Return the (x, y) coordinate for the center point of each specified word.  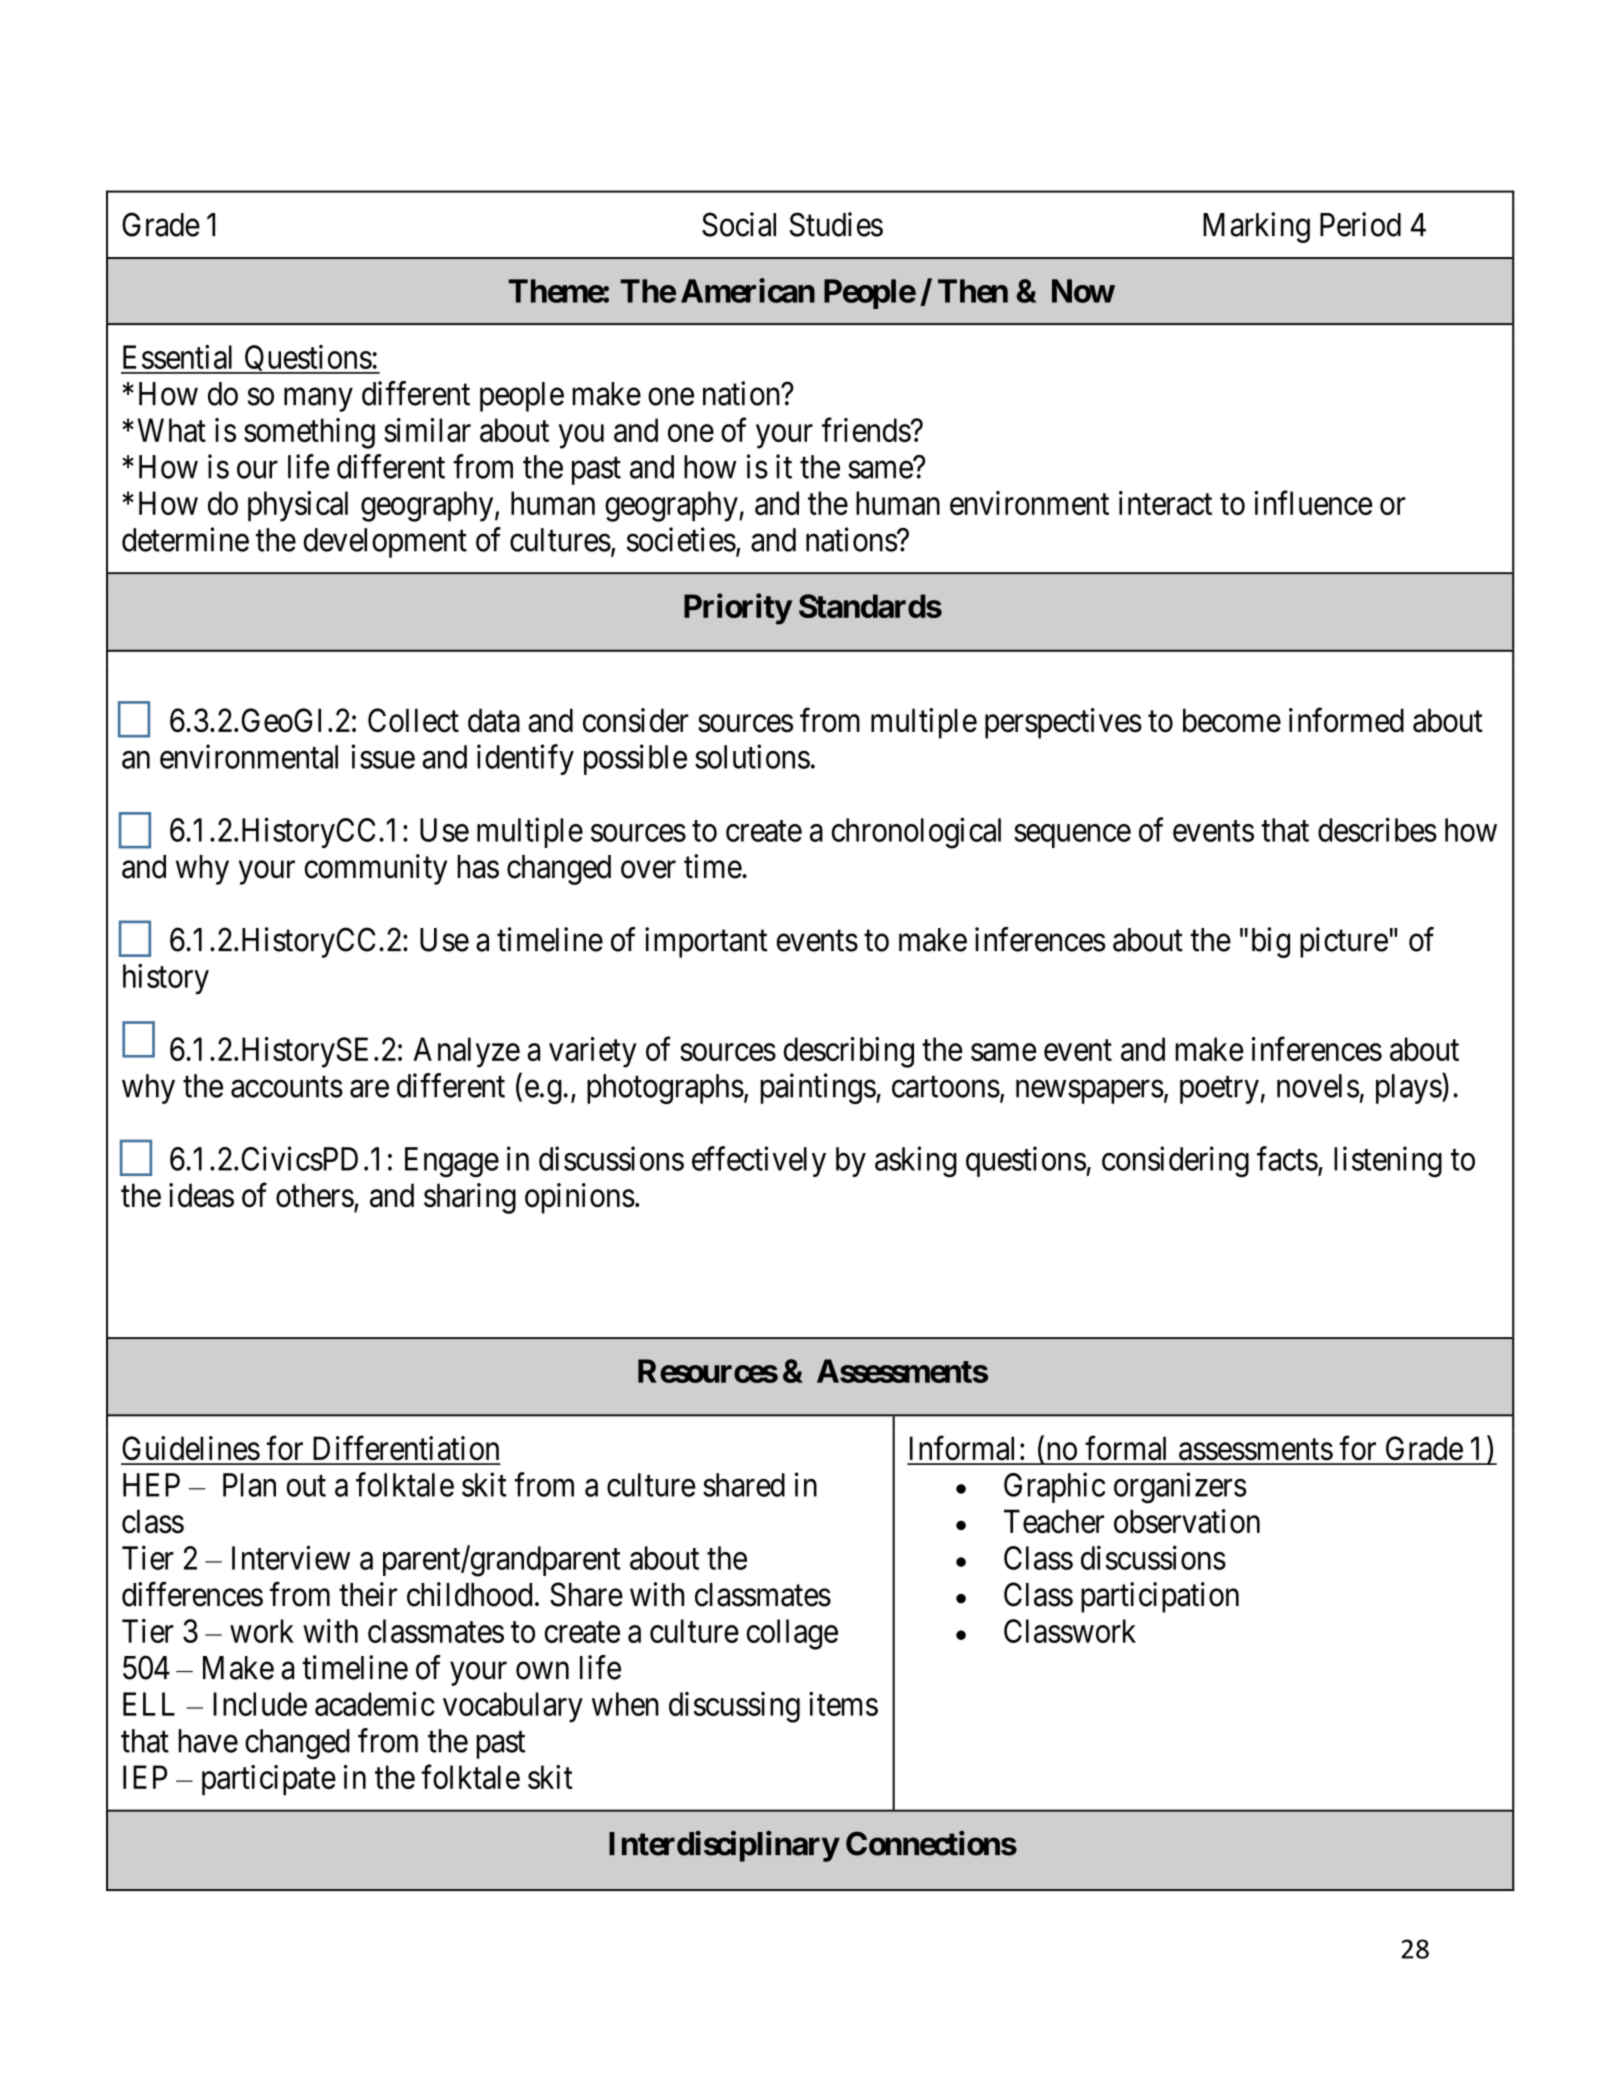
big (1271, 942)
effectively (759, 1161)
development (385, 543)
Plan (249, 1485)
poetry (1219, 1090)
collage (792, 1634)
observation (1187, 1521)
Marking (1256, 227)
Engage (452, 1162)
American (748, 290)
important (706, 942)
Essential (177, 357)
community (376, 869)
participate (269, 1780)
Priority (738, 609)
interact (1165, 503)
